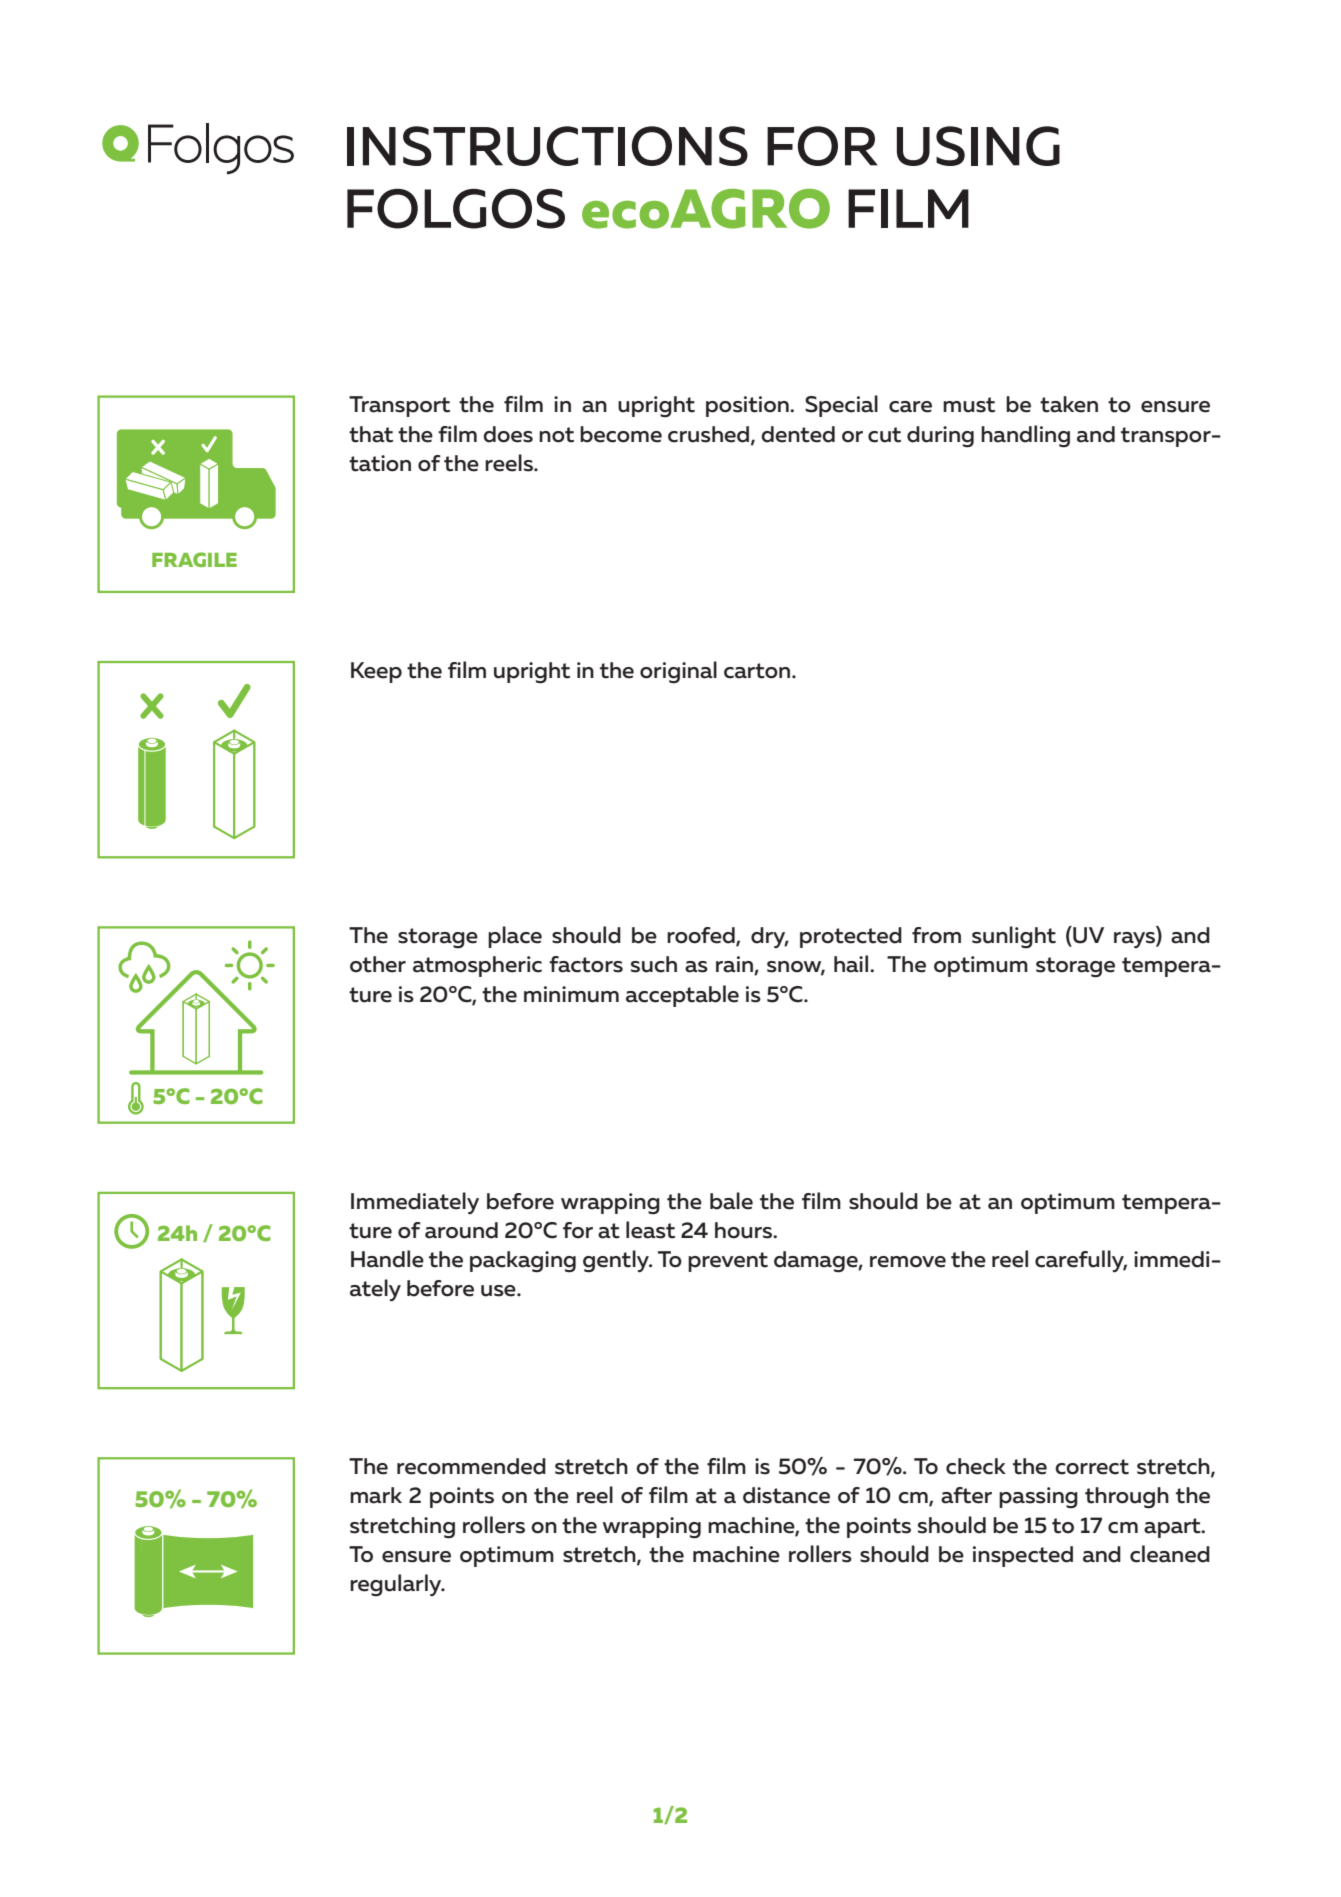 This document has height=1897, width=1341. What do you see at coordinates (378, 964) in the document?
I see `other` at bounding box center [378, 964].
